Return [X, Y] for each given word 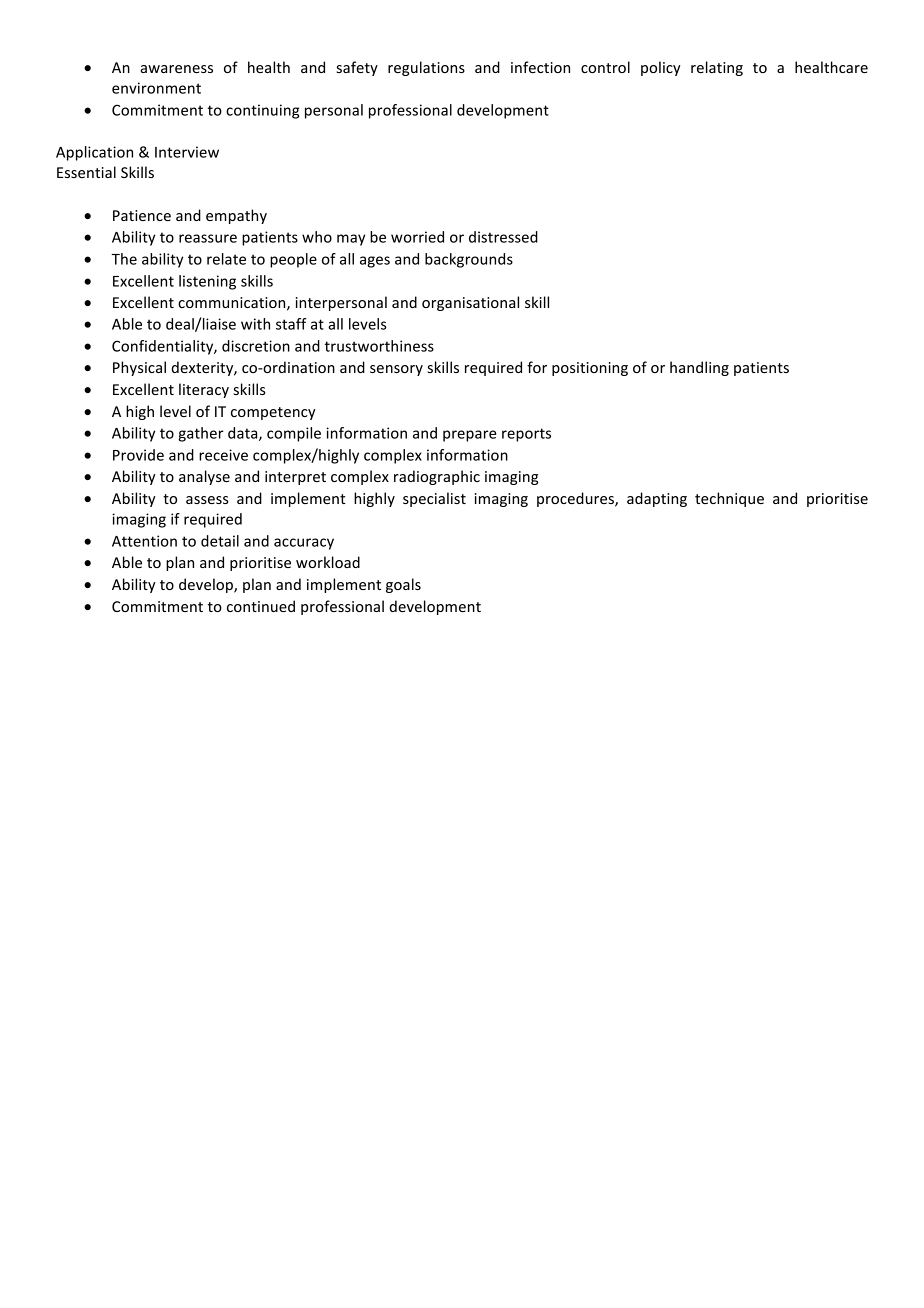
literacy [204, 390]
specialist [434, 499]
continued [261, 606]
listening [207, 282]
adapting [657, 499]
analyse [204, 477]
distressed [503, 237]
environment [156, 88]
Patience [142, 215]
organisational [470, 303]
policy [661, 68]
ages [375, 262]
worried [417, 237]
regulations [426, 68]
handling [699, 368]
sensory [396, 370]
